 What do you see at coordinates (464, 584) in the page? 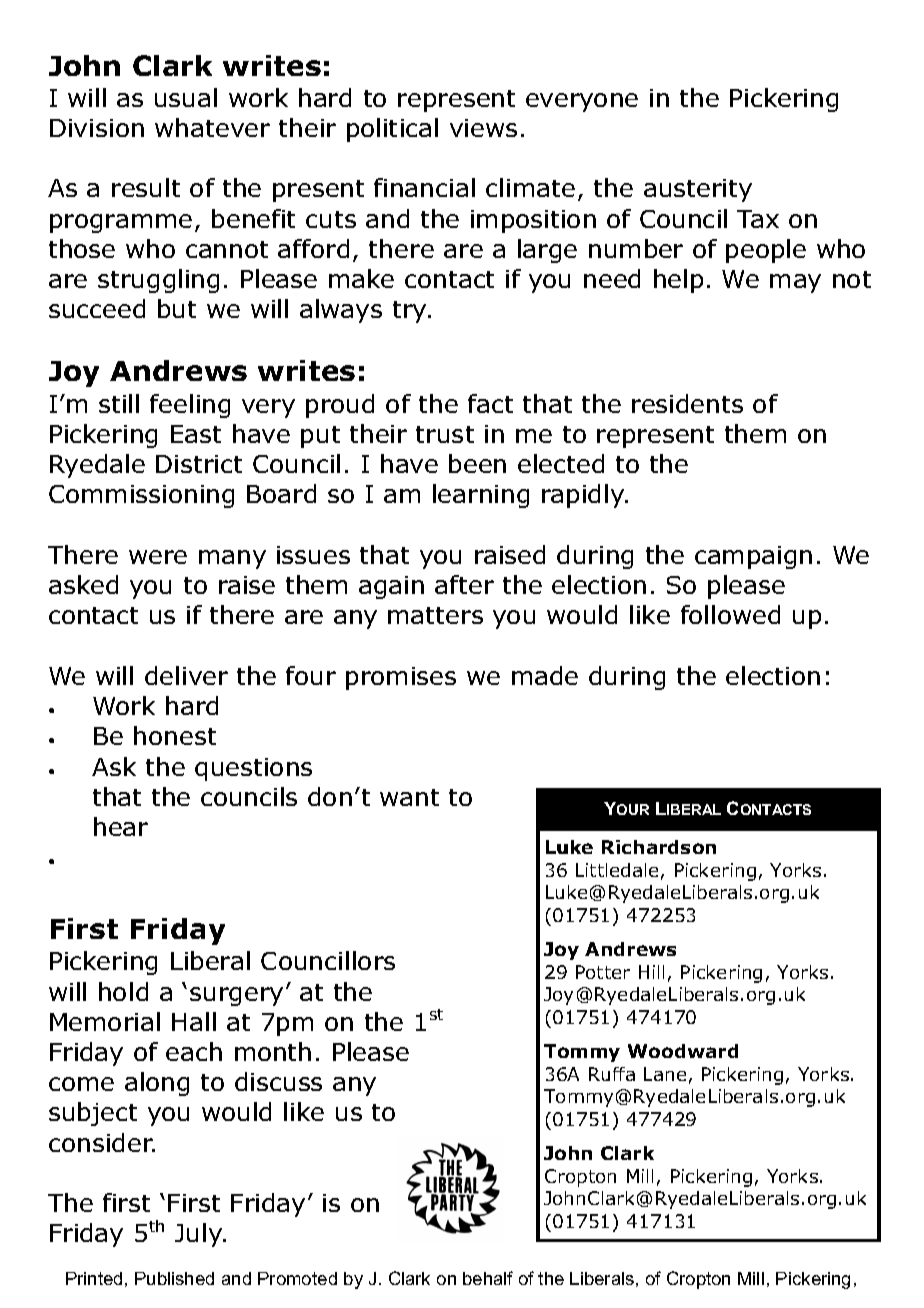
I see `after` at bounding box center [464, 584].
